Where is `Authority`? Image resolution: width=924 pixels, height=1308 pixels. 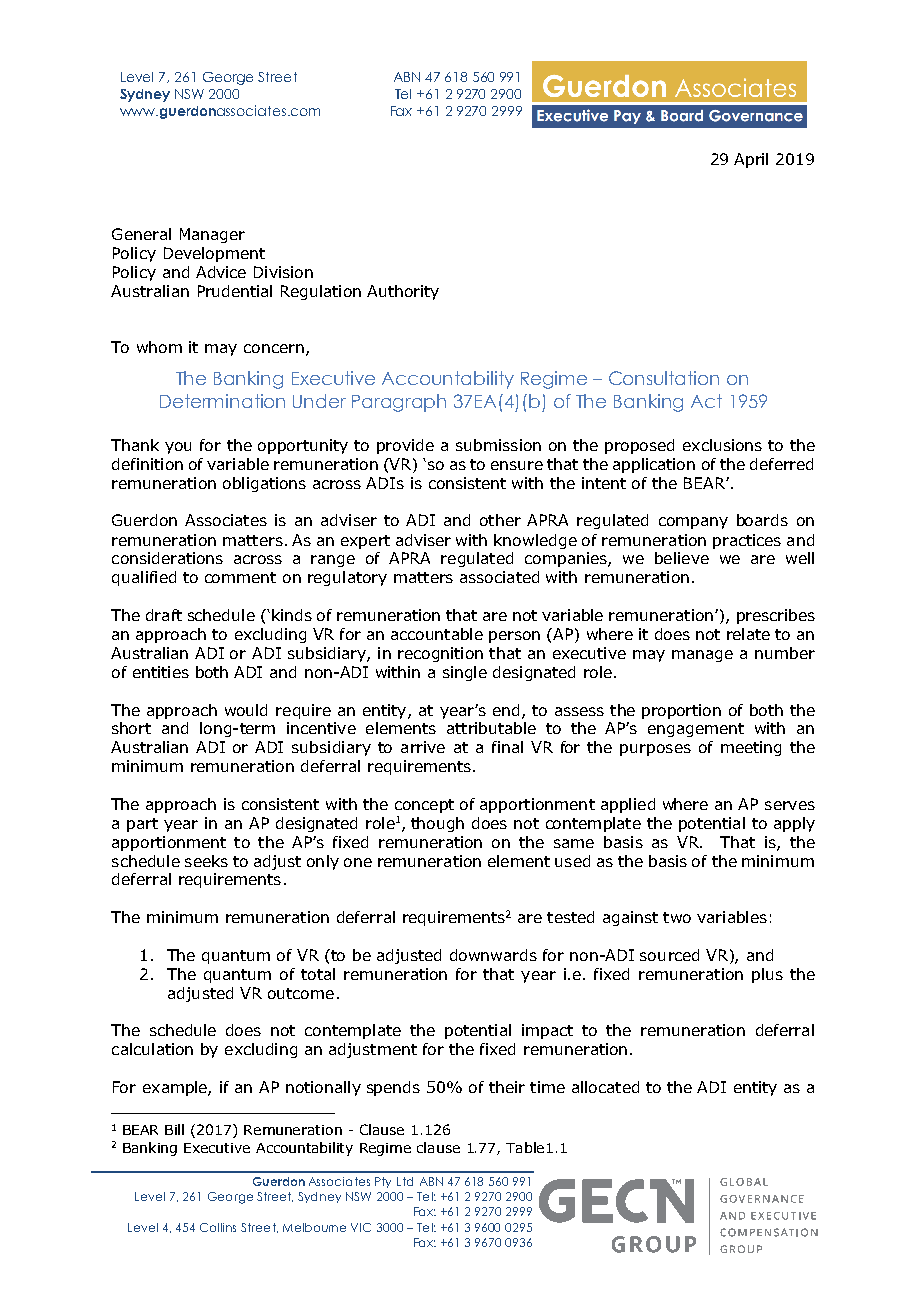 Authority is located at coordinates (403, 292).
